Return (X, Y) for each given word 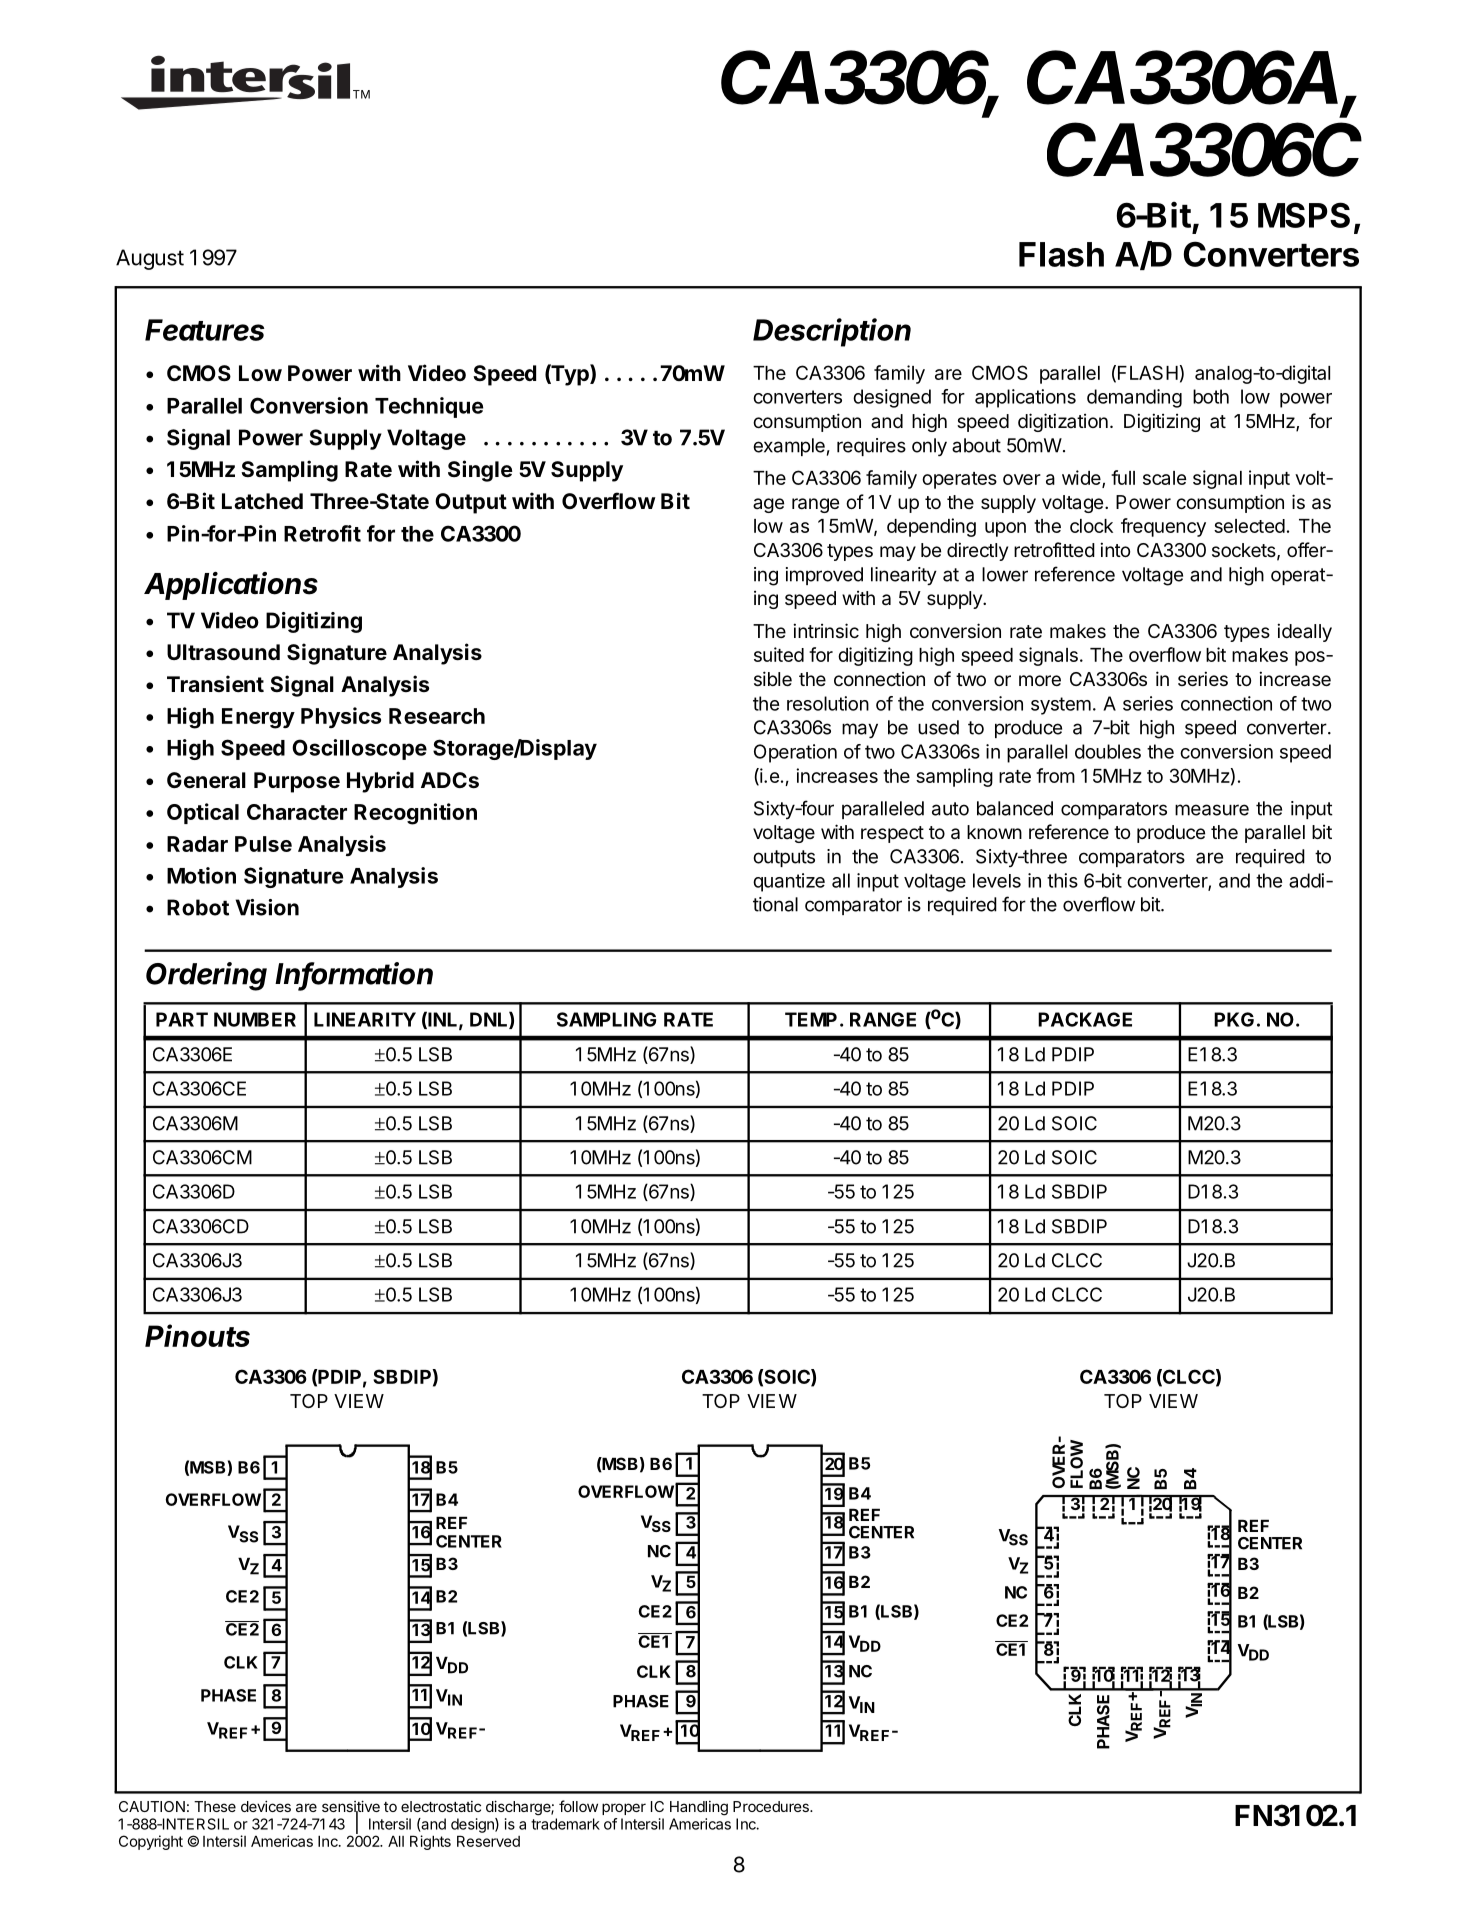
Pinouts (197, 1335)
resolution (828, 703)
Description (832, 332)
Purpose (297, 782)
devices (266, 1806)
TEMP (811, 1019)
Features (204, 330)
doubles (1108, 751)
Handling (699, 1808)
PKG (1234, 1019)
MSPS (1304, 215)
